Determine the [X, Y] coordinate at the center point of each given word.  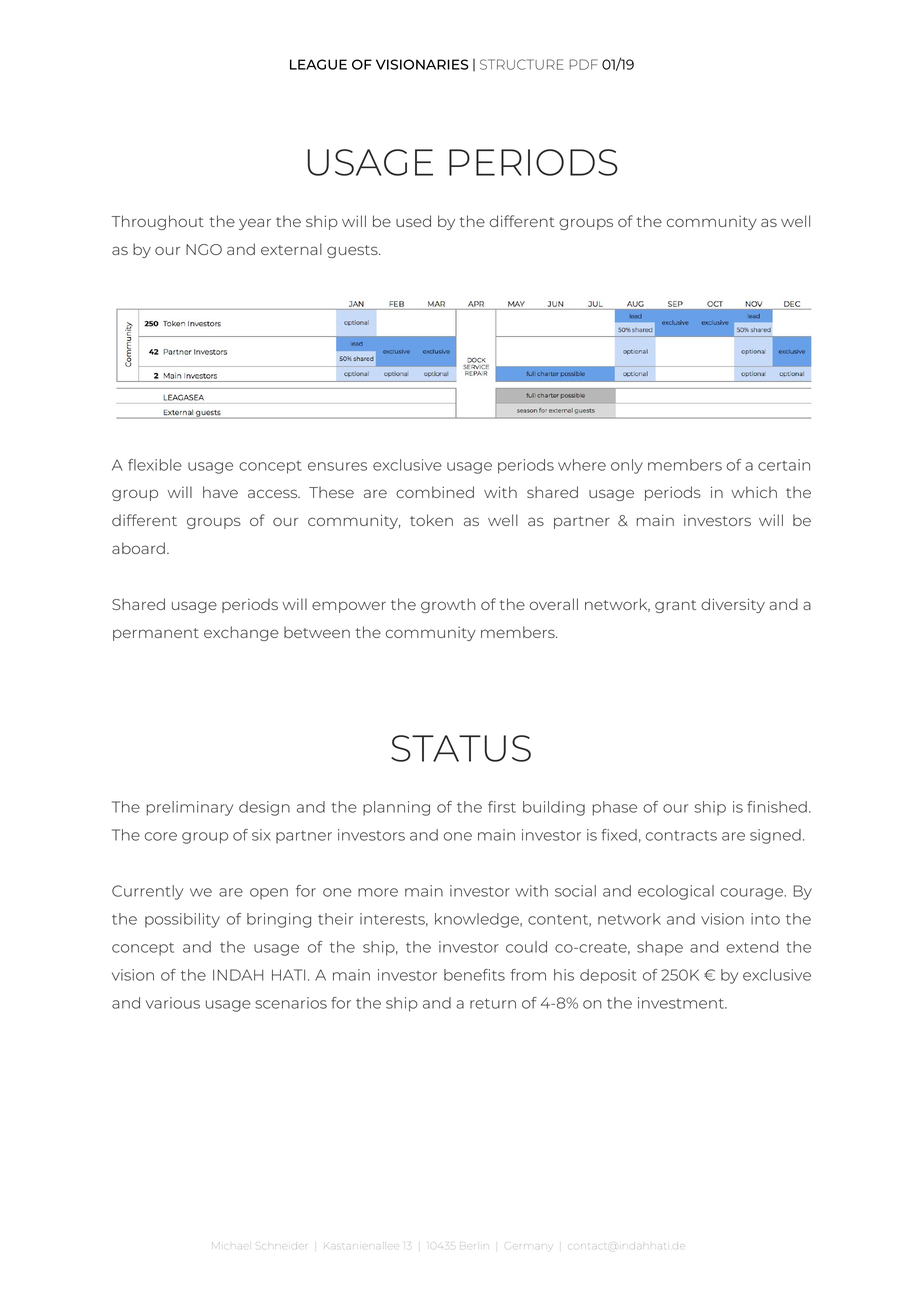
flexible [155, 465]
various [173, 1003]
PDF [583, 64]
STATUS [461, 748]
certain [784, 465]
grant [675, 606]
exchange [241, 633]
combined [435, 492]
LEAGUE [318, 64]
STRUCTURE [522, 64]
